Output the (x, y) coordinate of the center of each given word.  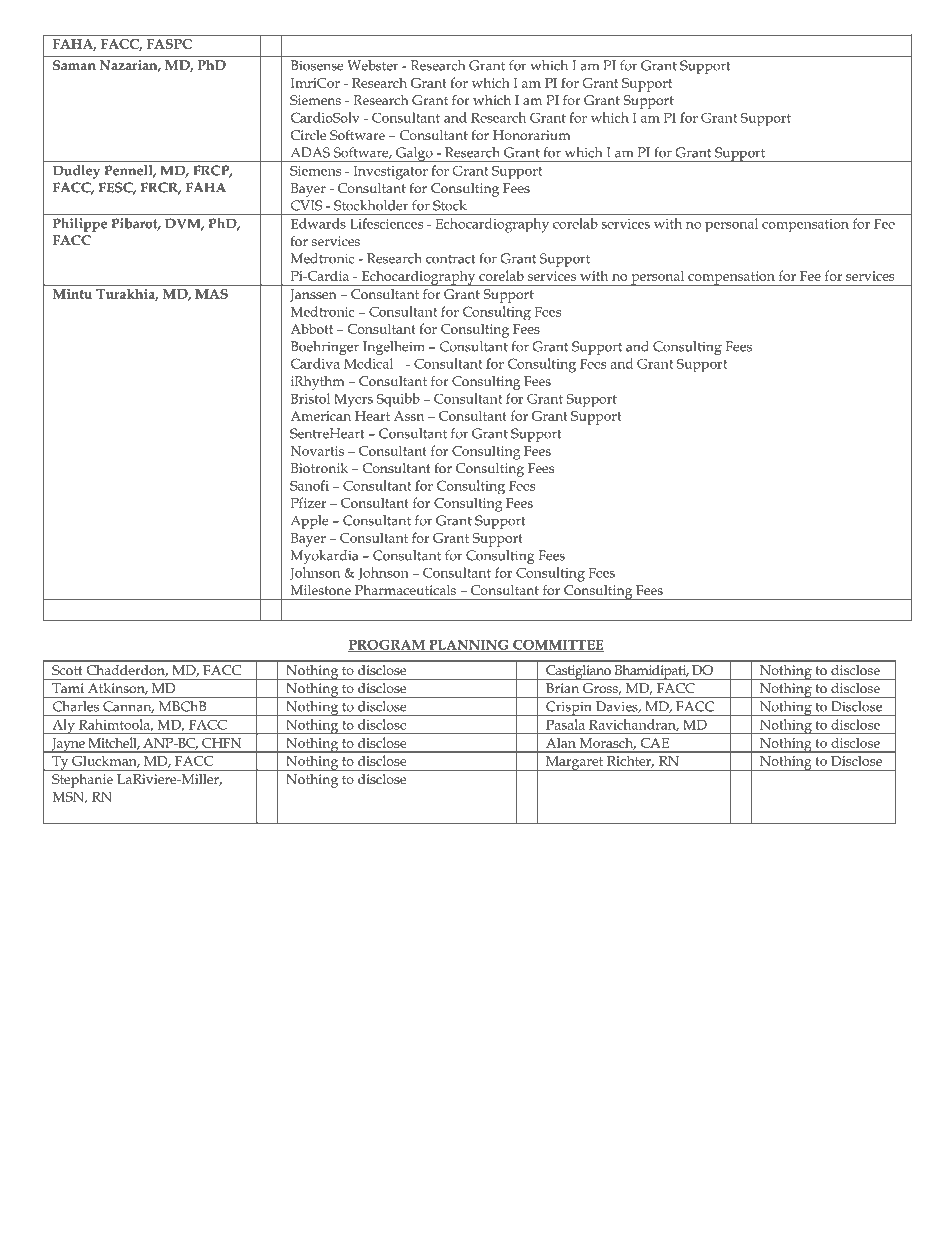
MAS (212, 294)
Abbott (311, 328)
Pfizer (308, 502)
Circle (309, 135)
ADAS (310, 152)
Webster (372, 65)
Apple (310, 522)
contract (451, 259)
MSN (70, 797)
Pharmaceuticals (405, 590)
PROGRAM (387, 646)
